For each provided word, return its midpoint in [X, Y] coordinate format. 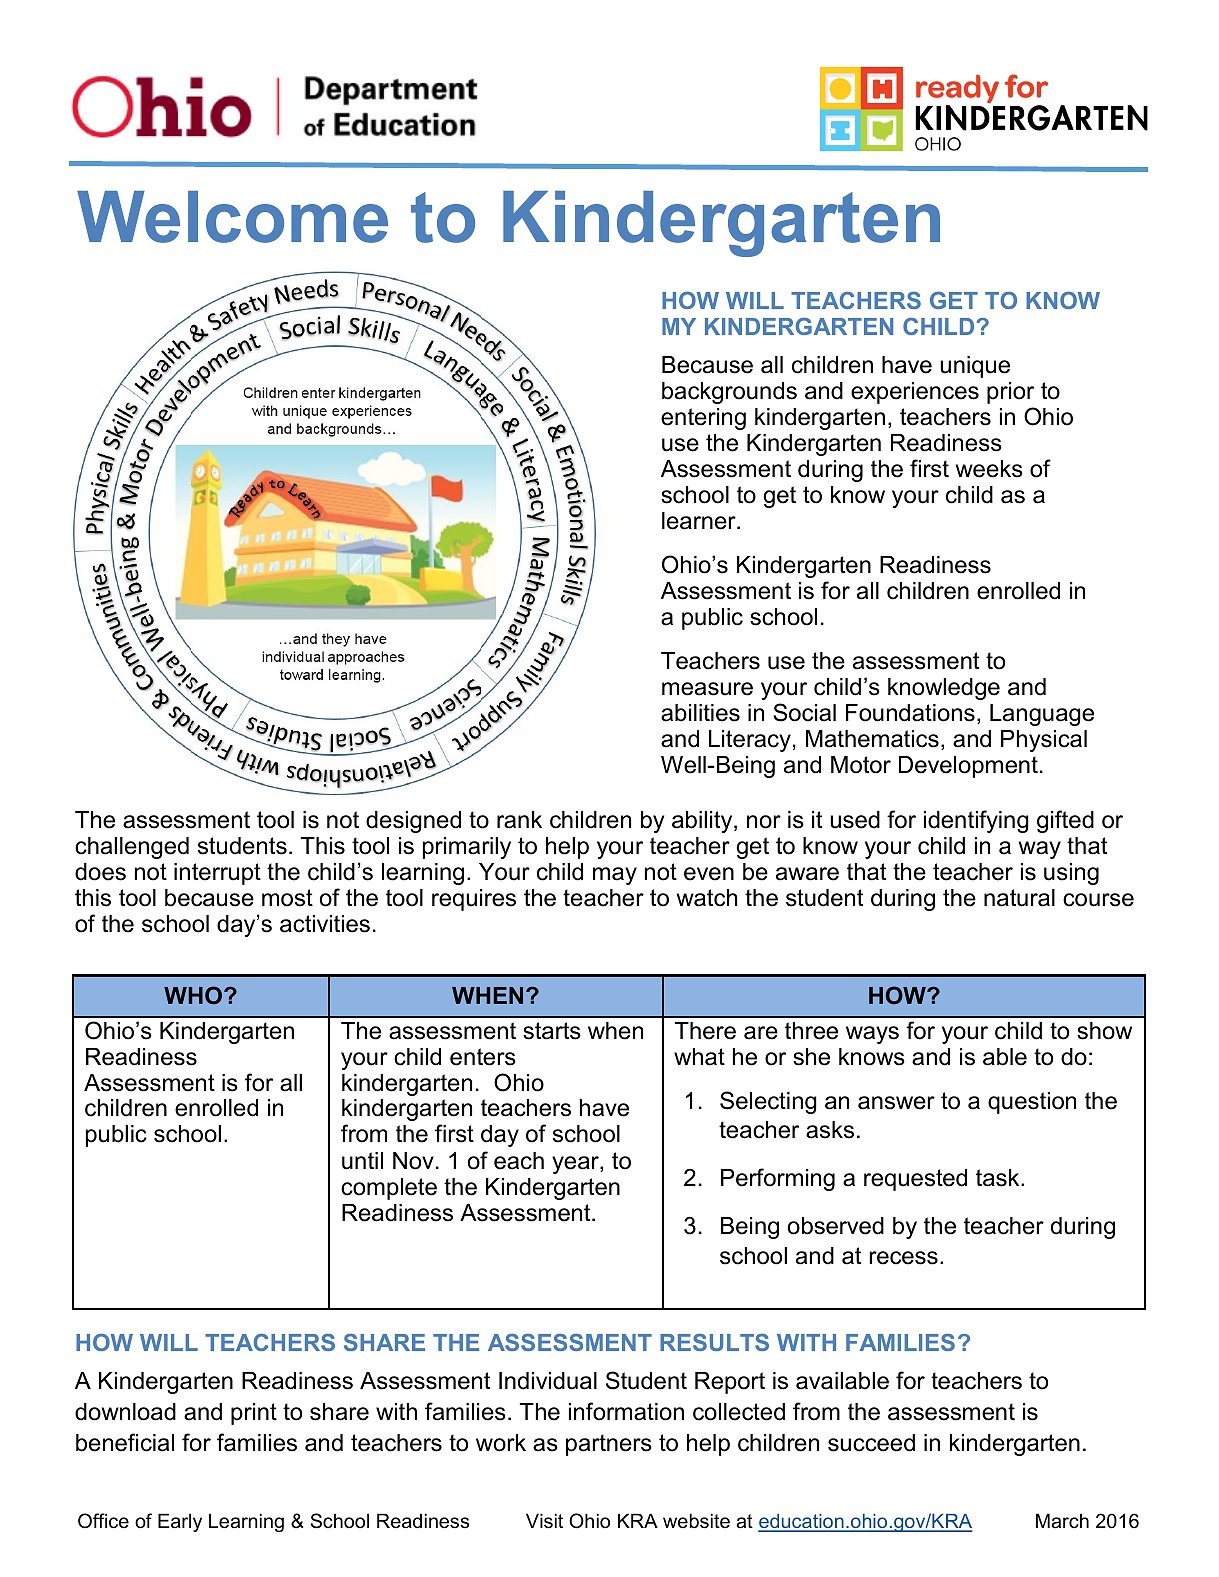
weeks [989, 469]
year [576, 1165]
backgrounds [729, 393]
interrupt [217, 874]
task [999, 1178]
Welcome [232, 217]
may [615, 876]
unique [975, 367]
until [362, 1161]
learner [700, 521]
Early [180, 1522]
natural [1019, 898]
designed [413, 822]
